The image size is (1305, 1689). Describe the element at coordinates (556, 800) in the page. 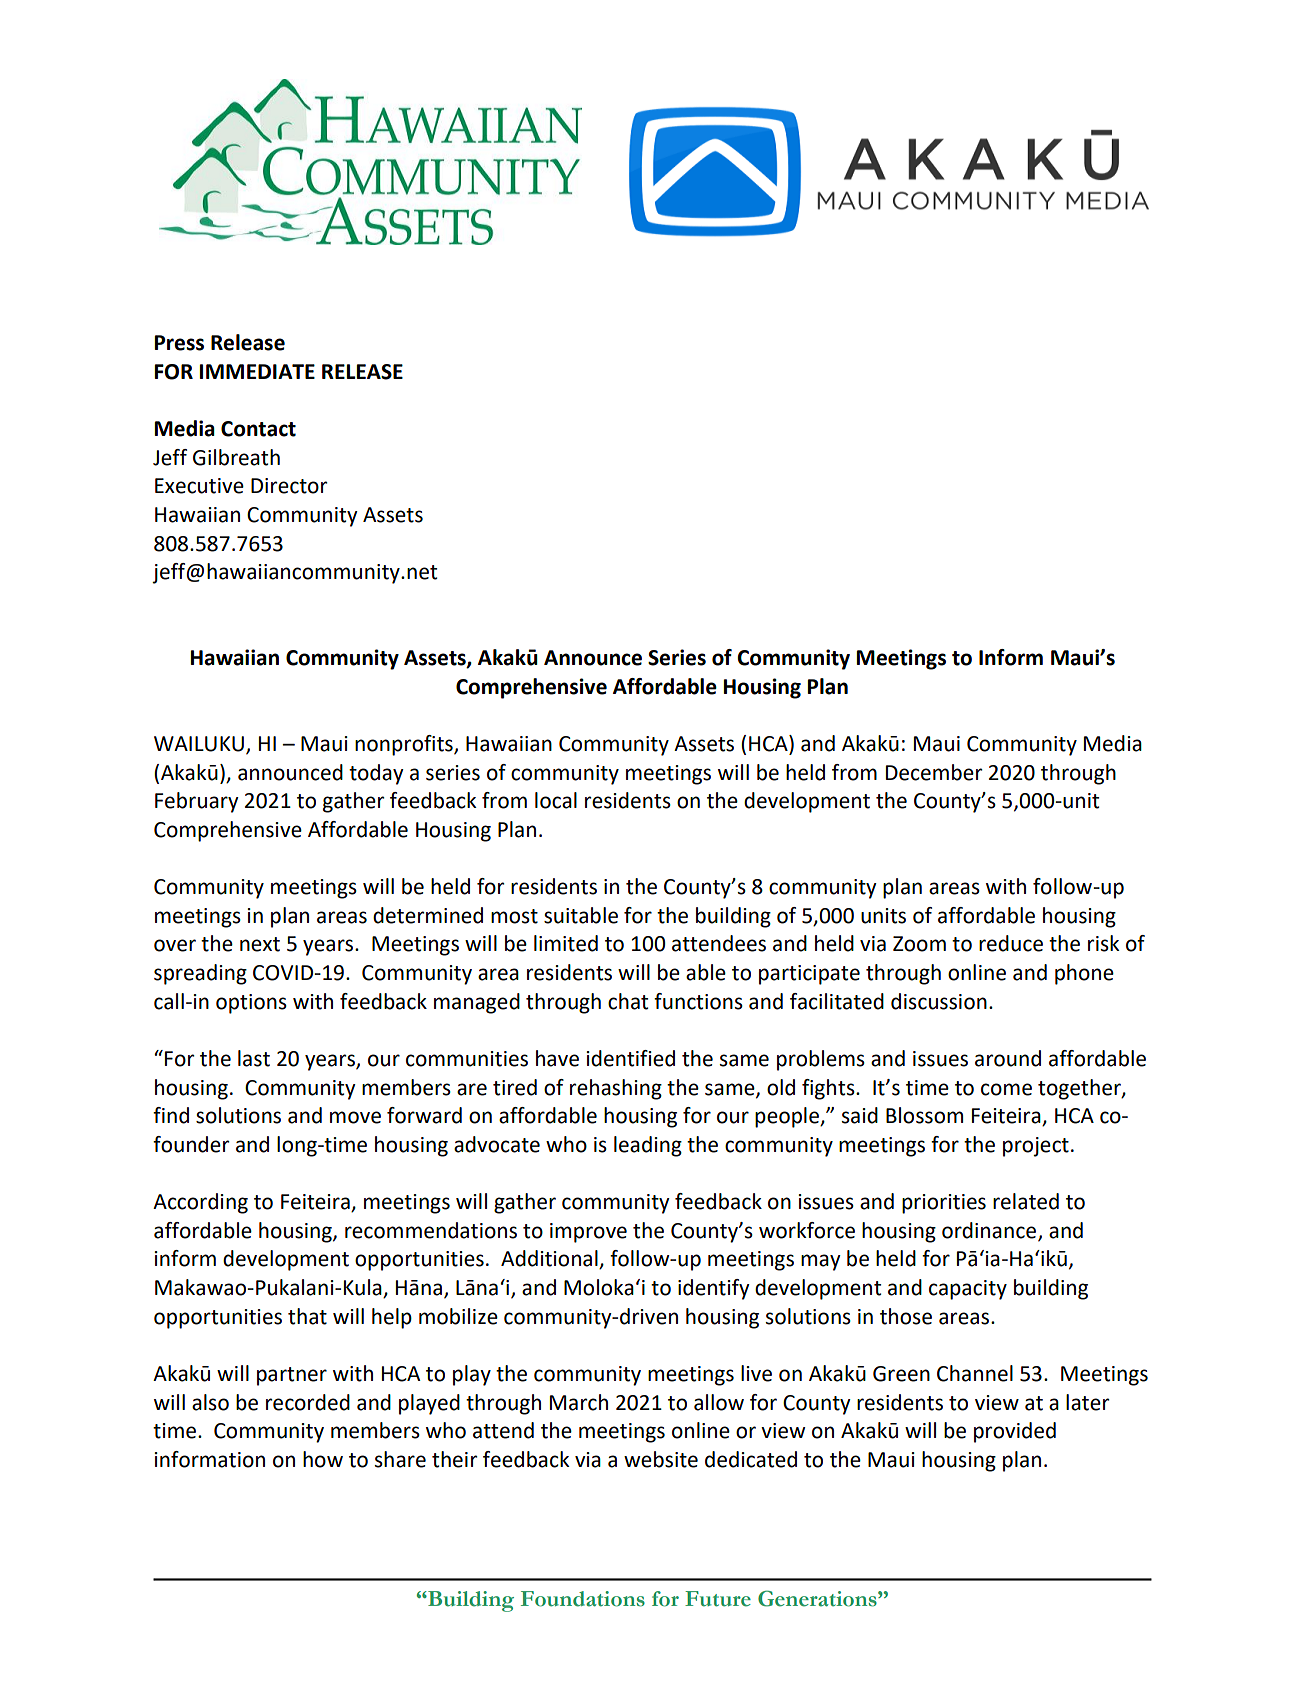

I see `local` at that location.
